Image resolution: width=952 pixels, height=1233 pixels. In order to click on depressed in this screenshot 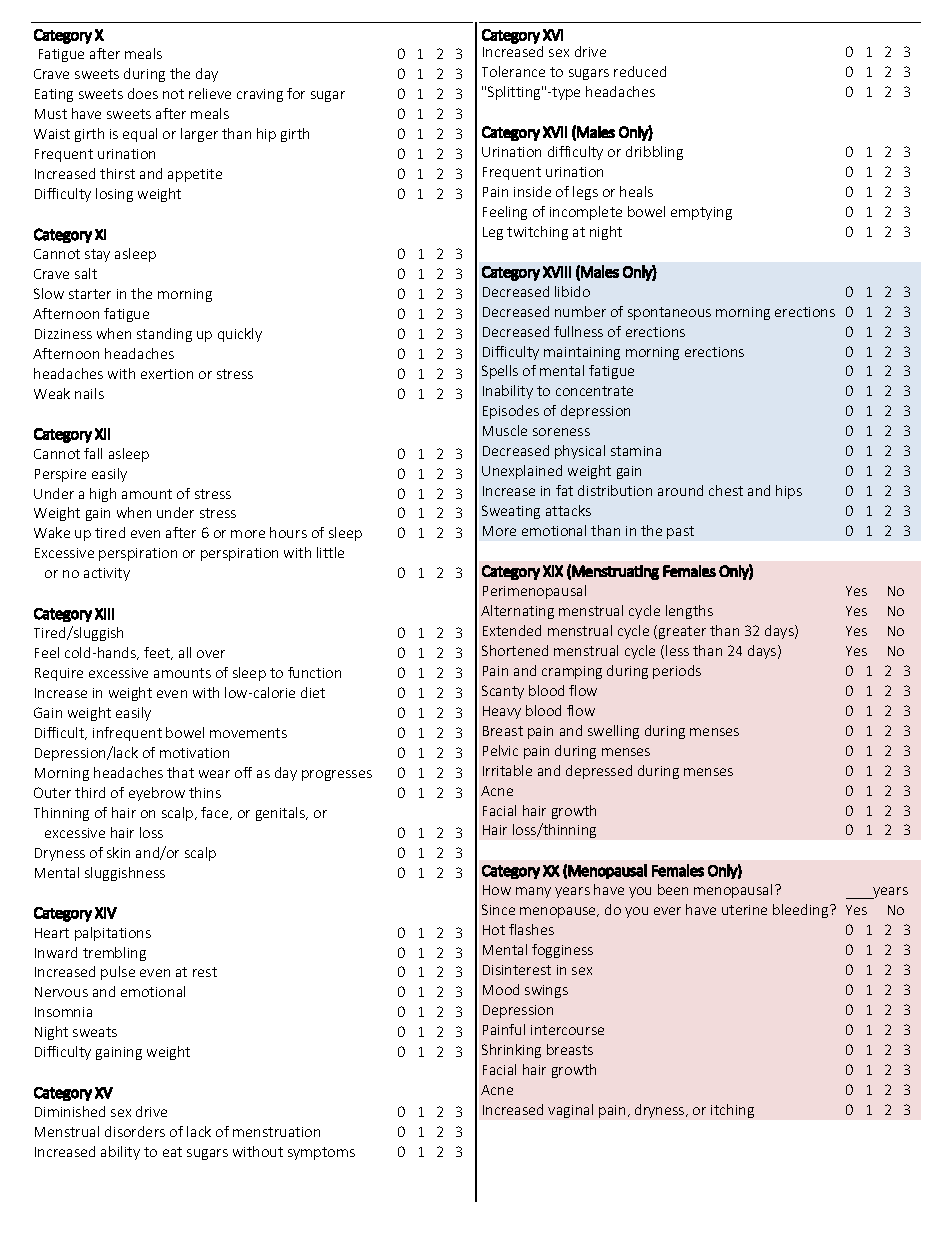, I will do `click(599, 772)`.
